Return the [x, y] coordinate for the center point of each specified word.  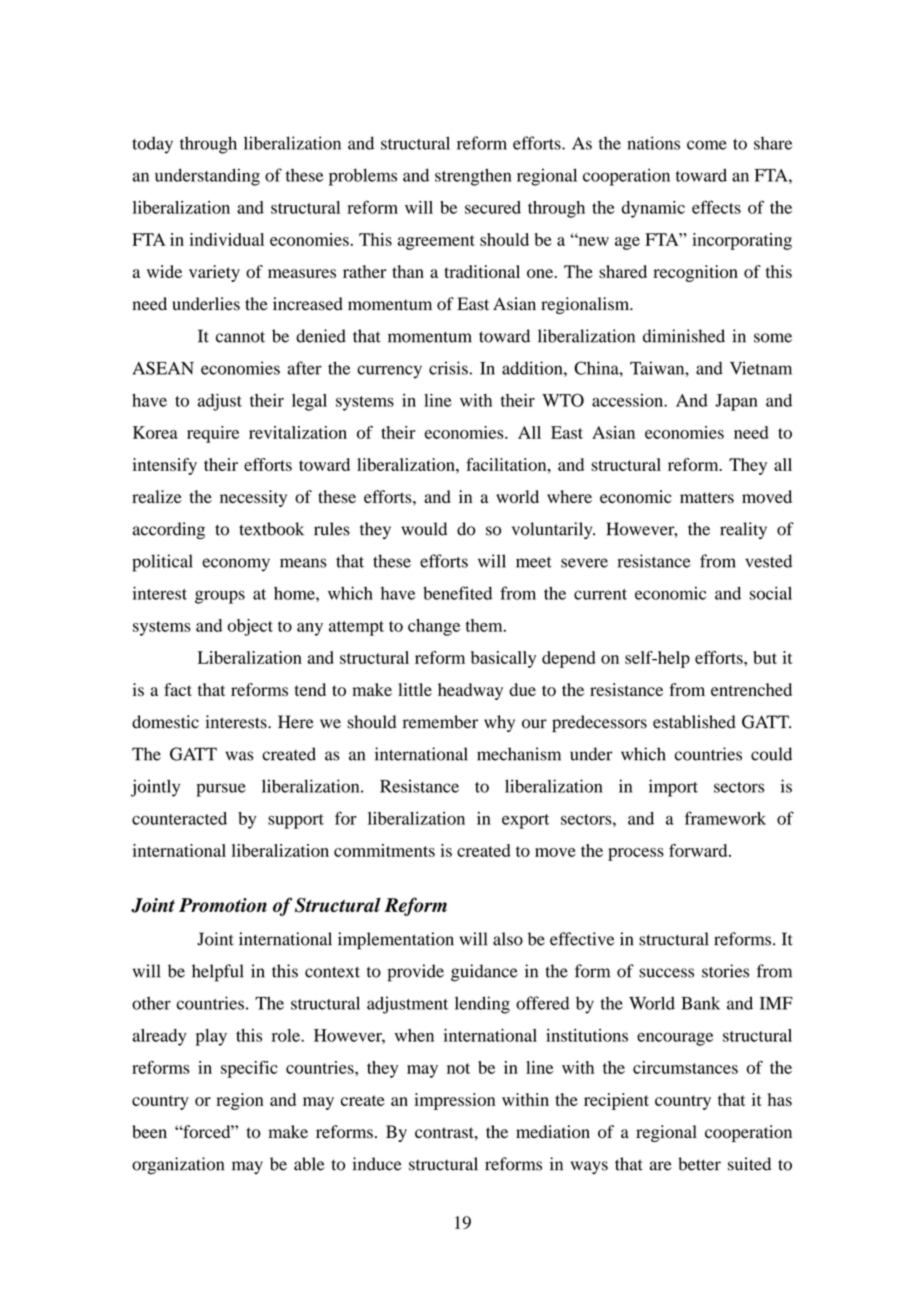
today [152, 145]
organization [178, 1166]
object [250, 627]
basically [503, 659]
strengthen [473, 177]
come [707, 145]
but [765, 657]
